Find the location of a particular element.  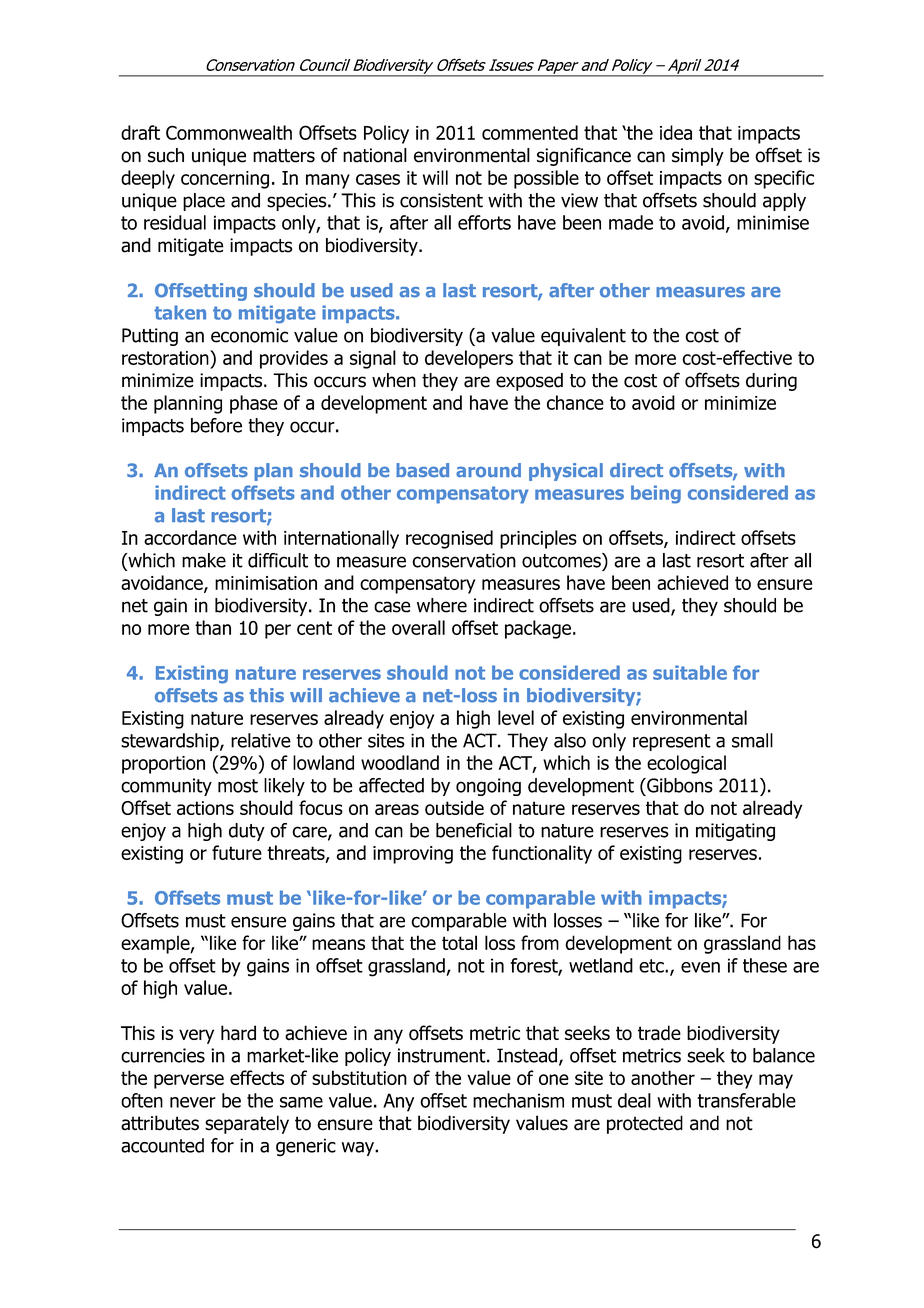

than is located at coordinates (213, 627).
